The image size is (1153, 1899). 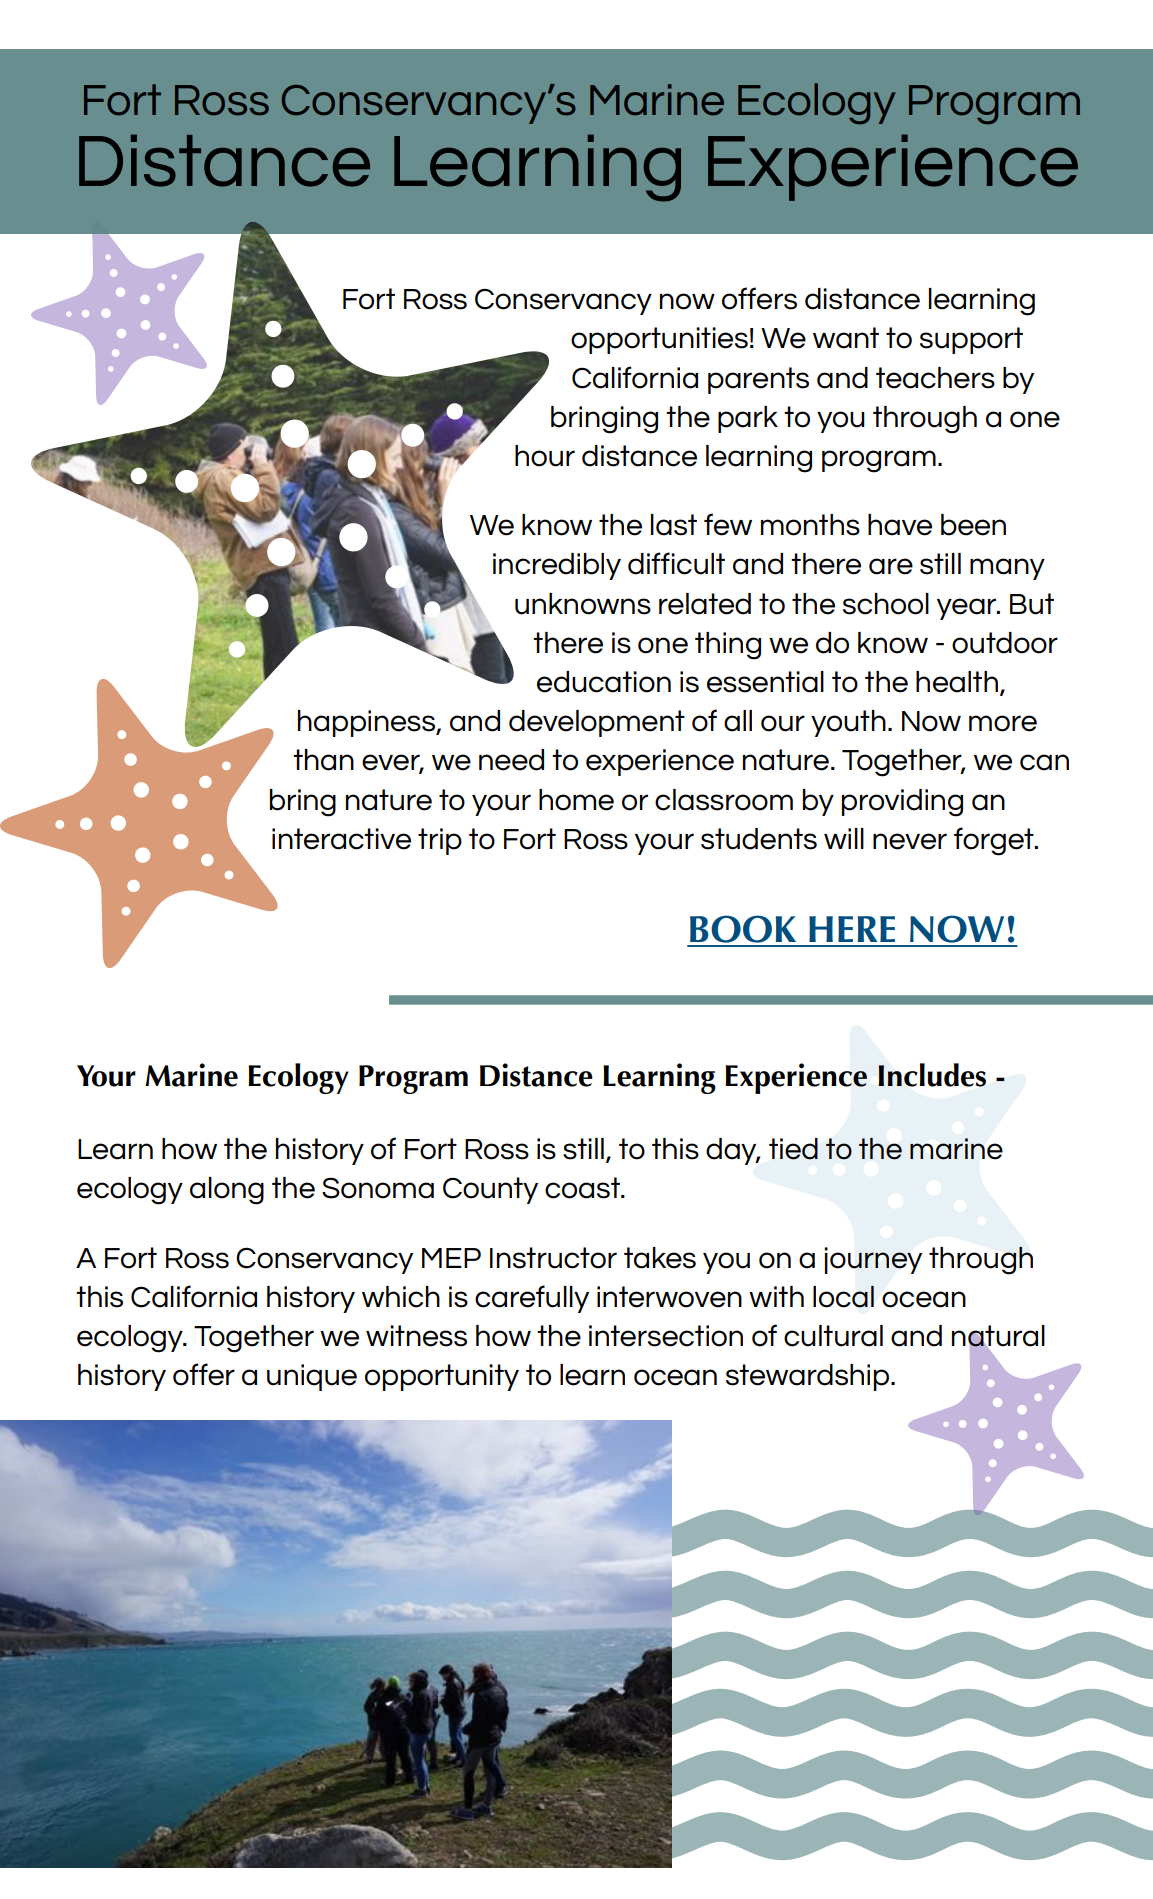 I want to click on forget, so click(x=995, y=841).
